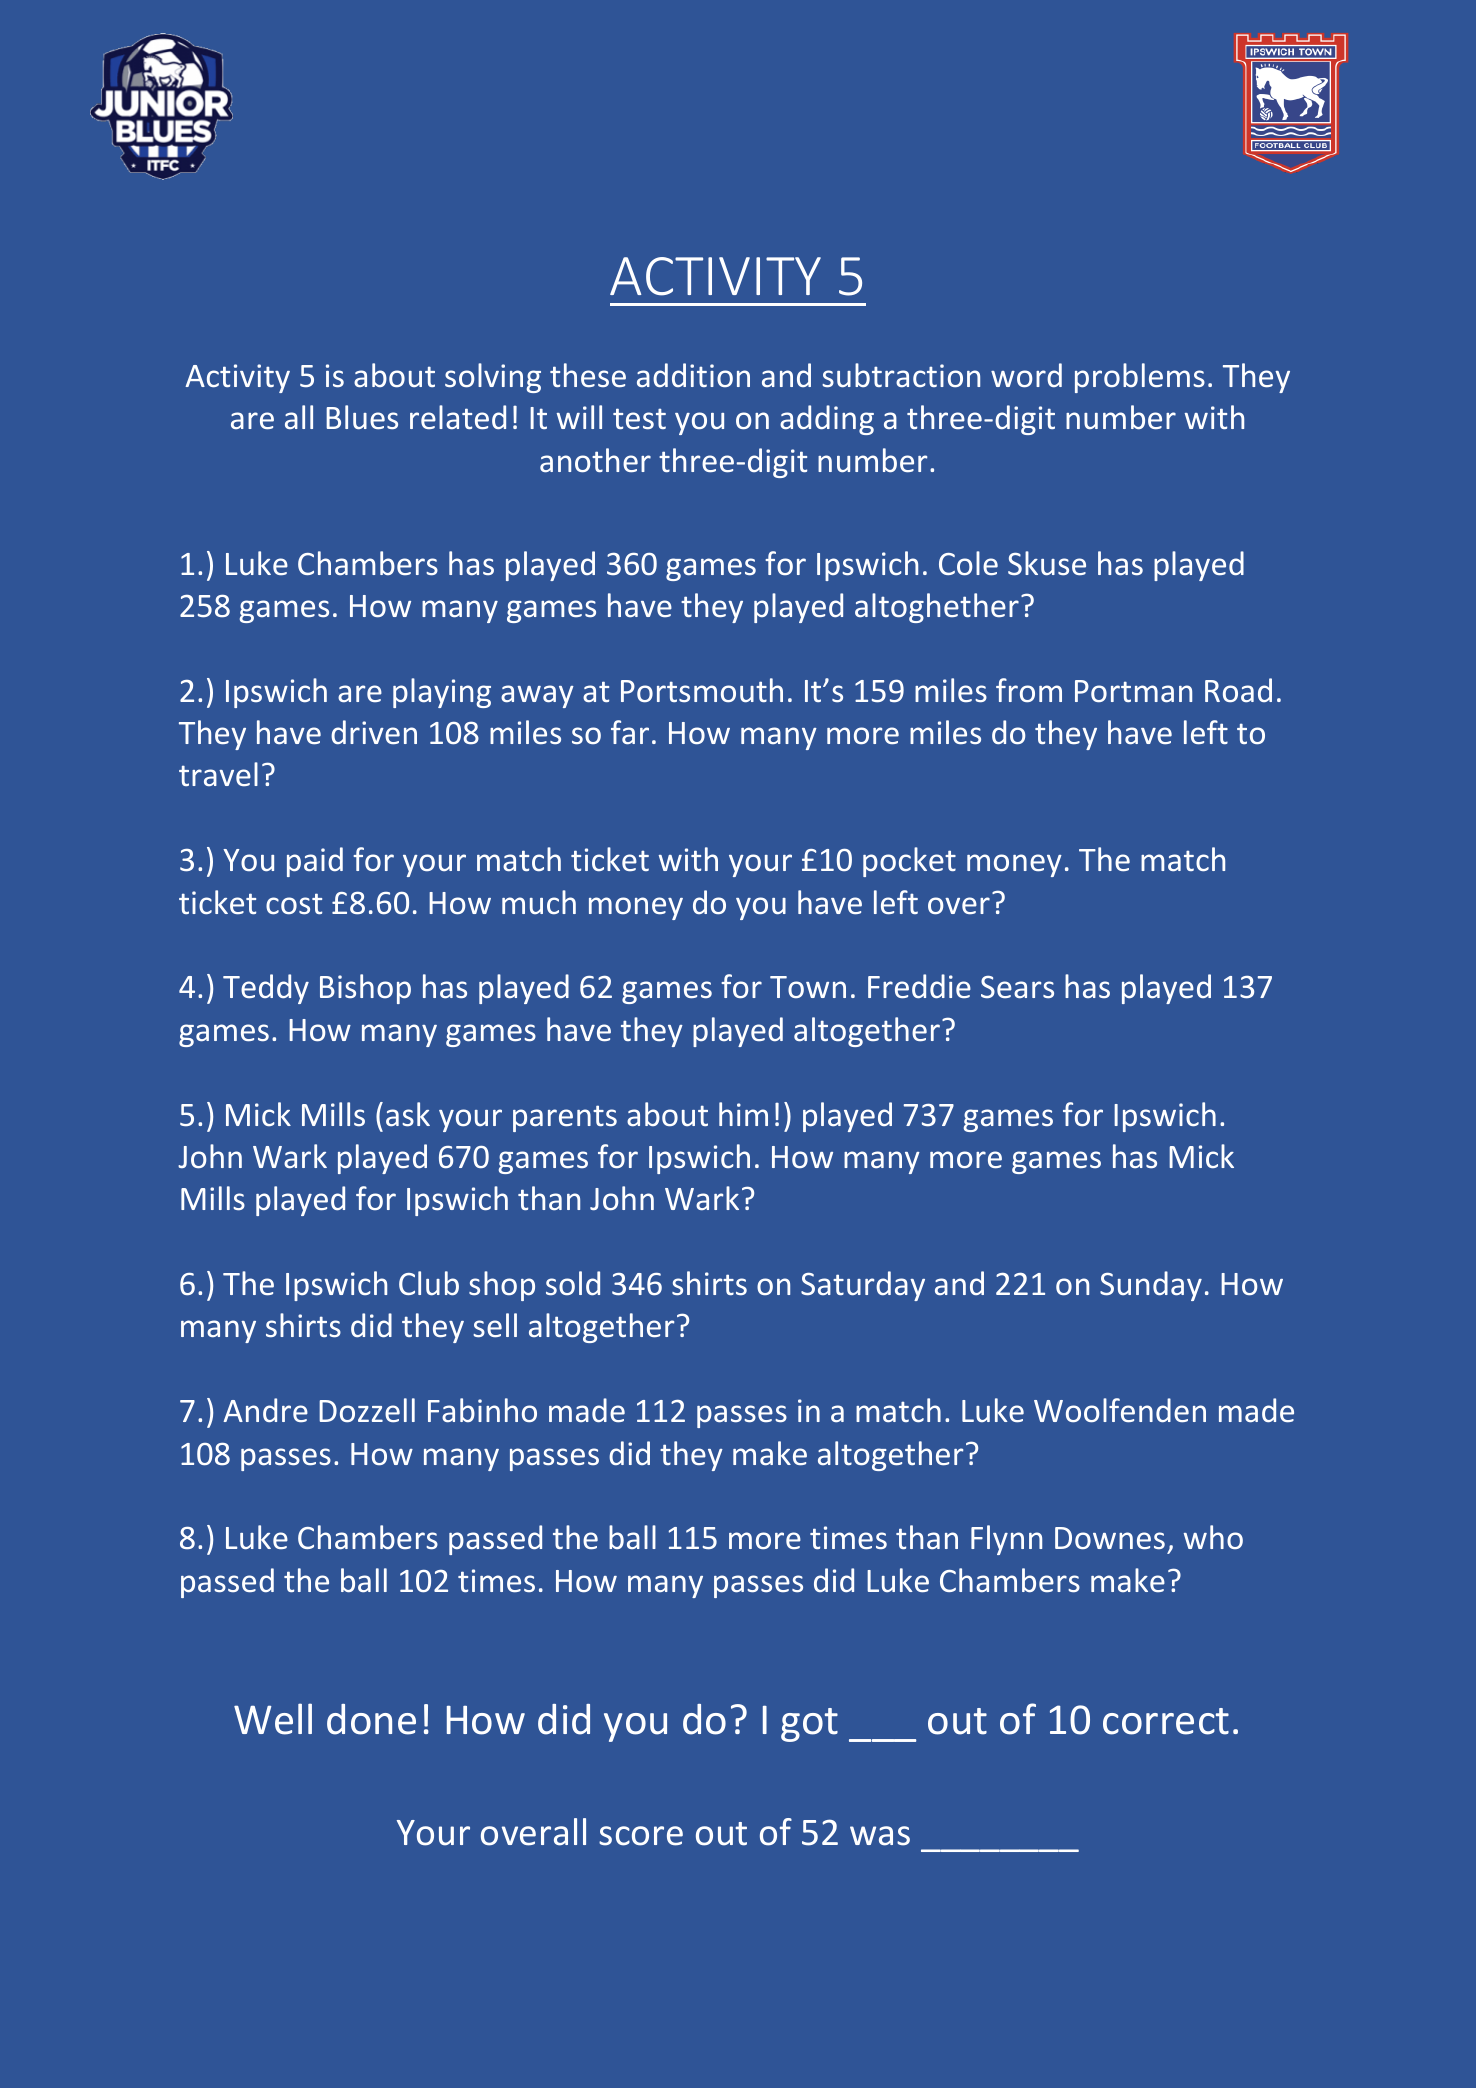 The width and height of the page is (1476, 2088). What do you see at coordinates (693, 375) in the page?
I see `addition` at bounding box center [693, 375].
